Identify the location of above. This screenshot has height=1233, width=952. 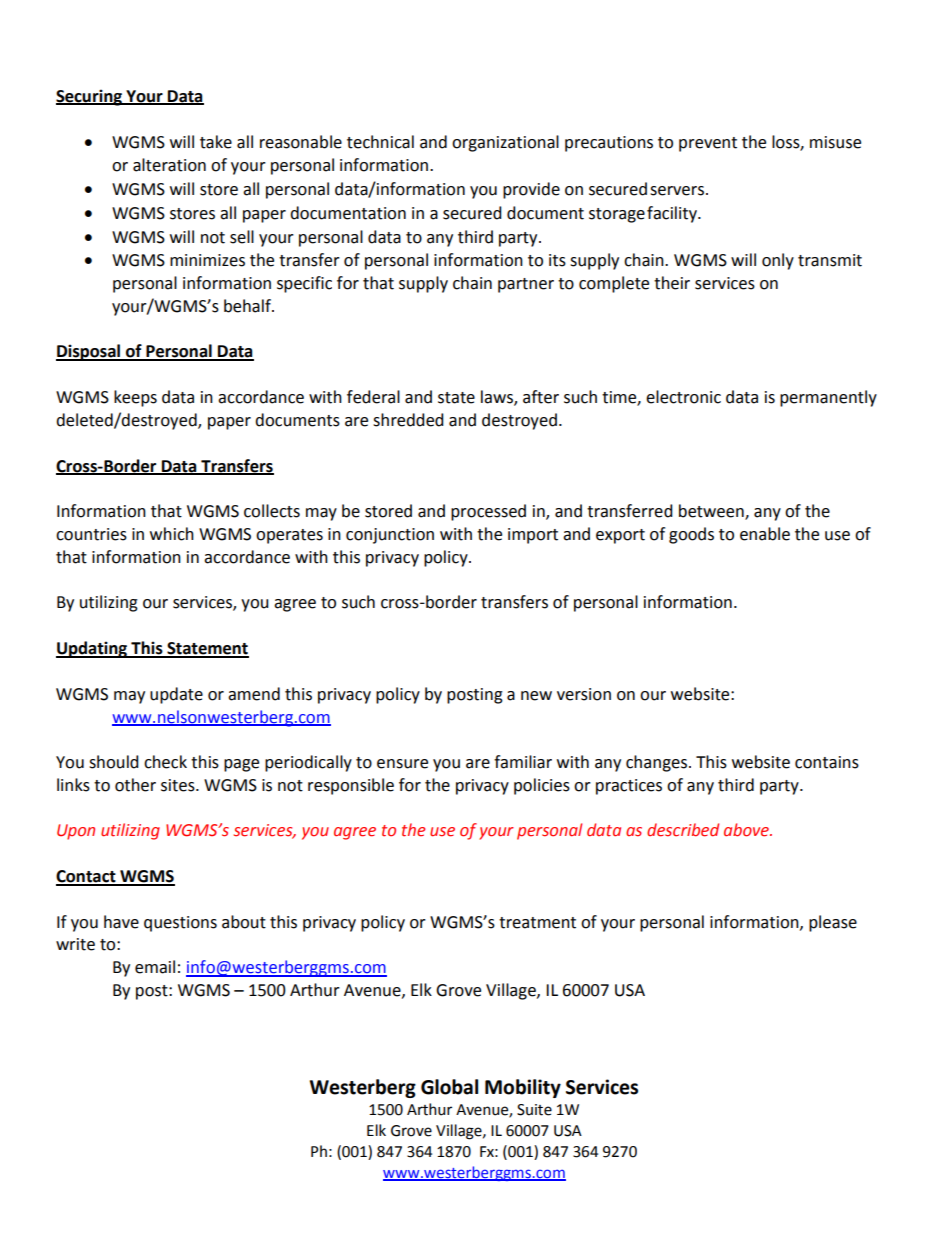
(748, 830).
